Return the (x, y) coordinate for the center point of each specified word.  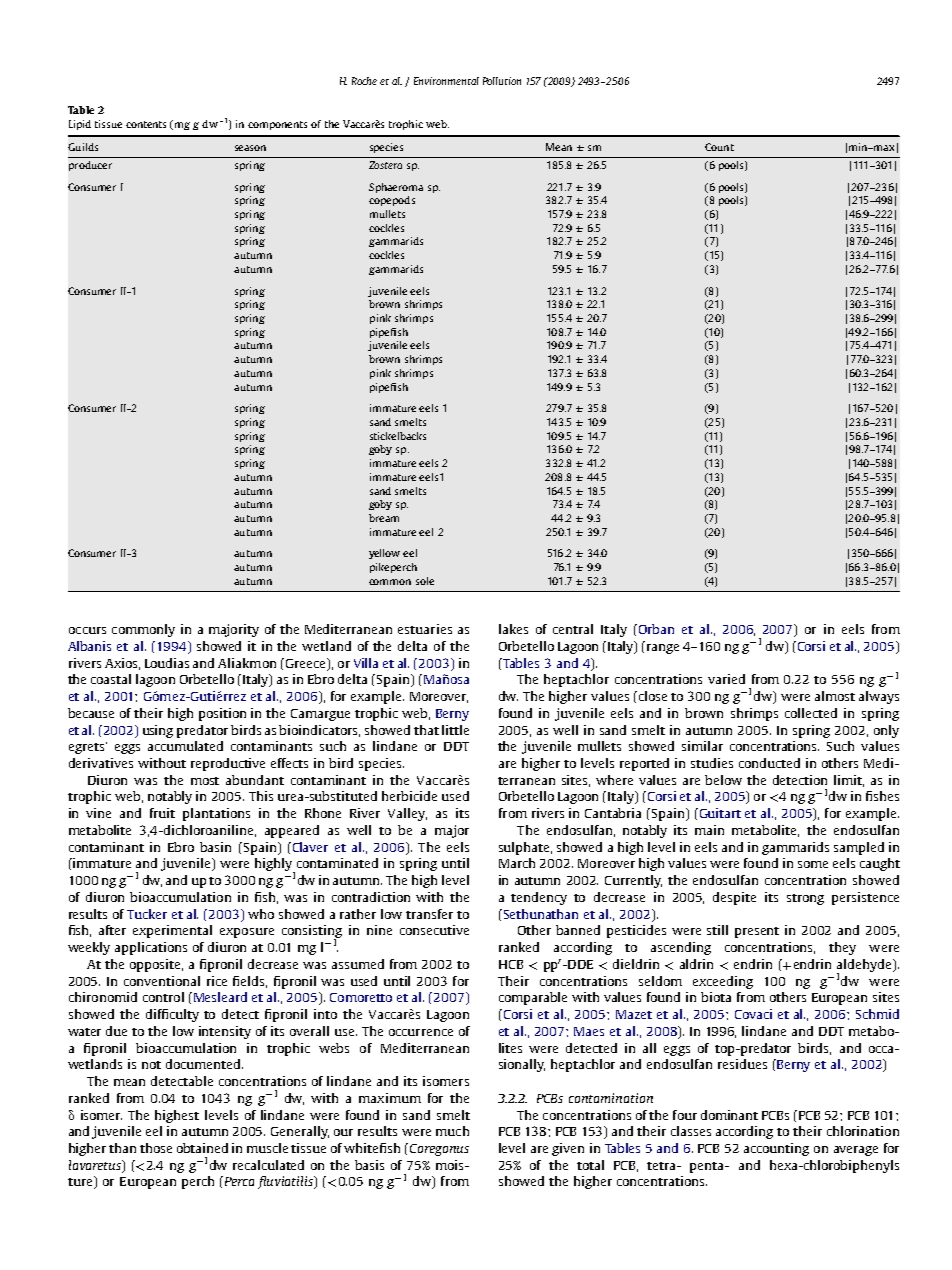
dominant (729, 1115)
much (452, 1131)
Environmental (446, 81)
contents (146, 124)
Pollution (502, 81)
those (156, 1148)
